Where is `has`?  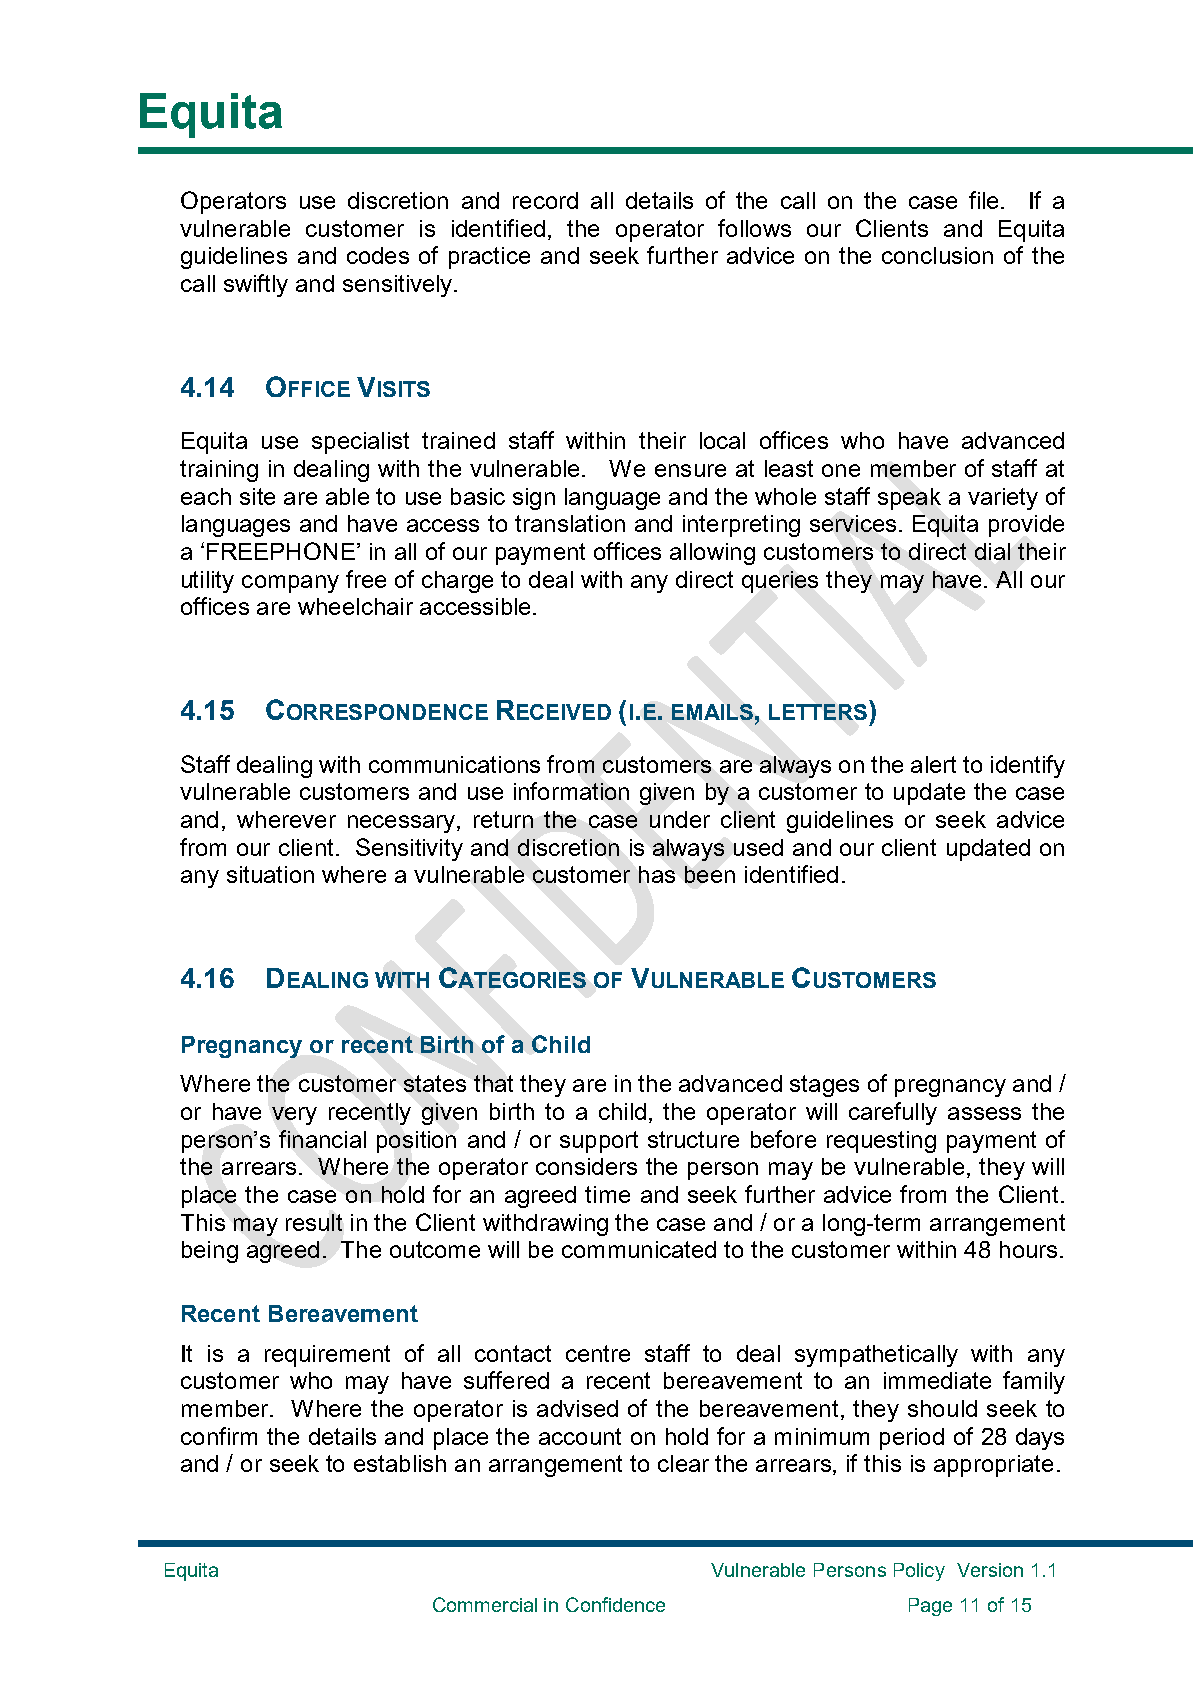
has is located at coordinates (657, 874).
